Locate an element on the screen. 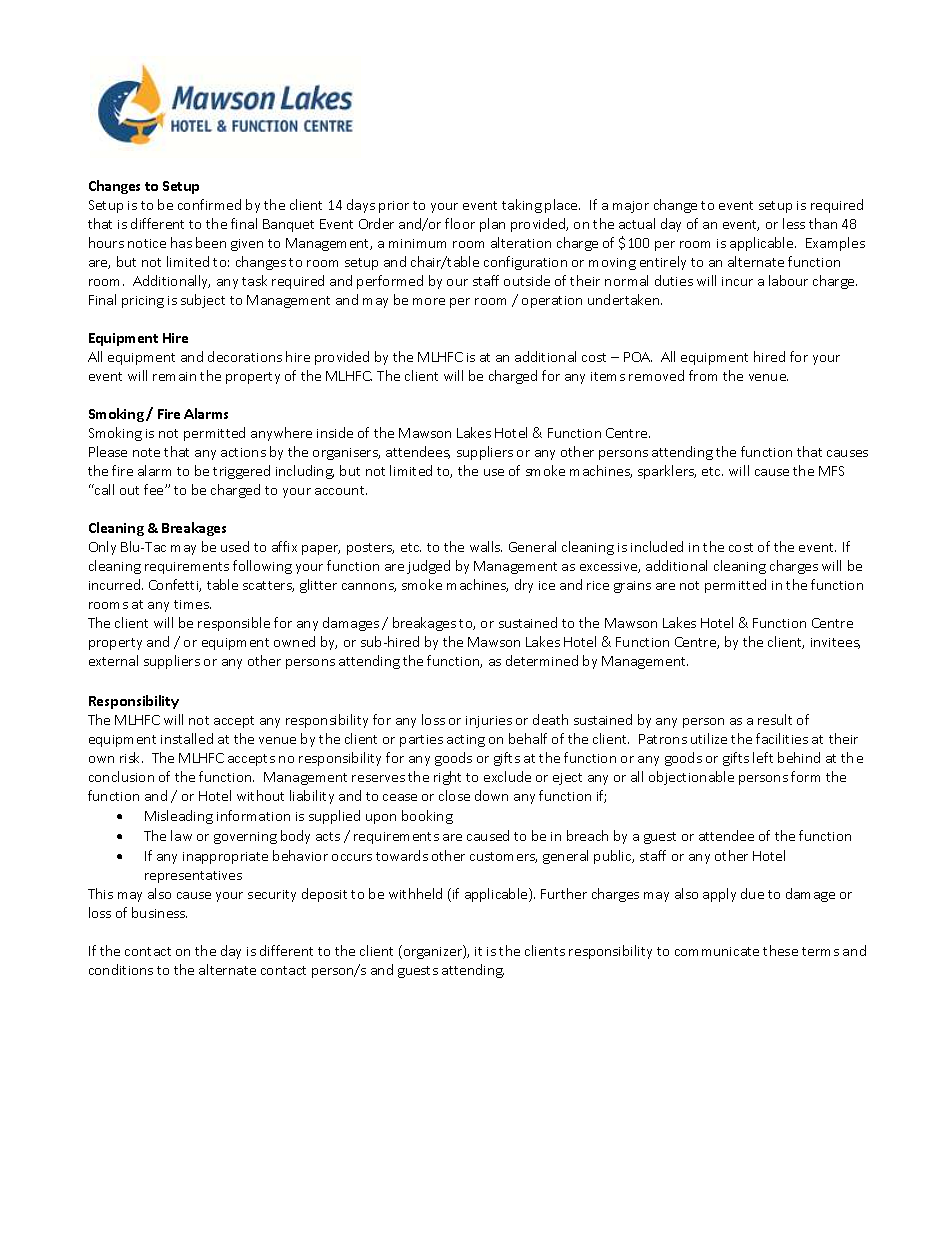 Image resolution: width=952 pixels, height=1233 pixels. account is located at coordinates (341, 490).
